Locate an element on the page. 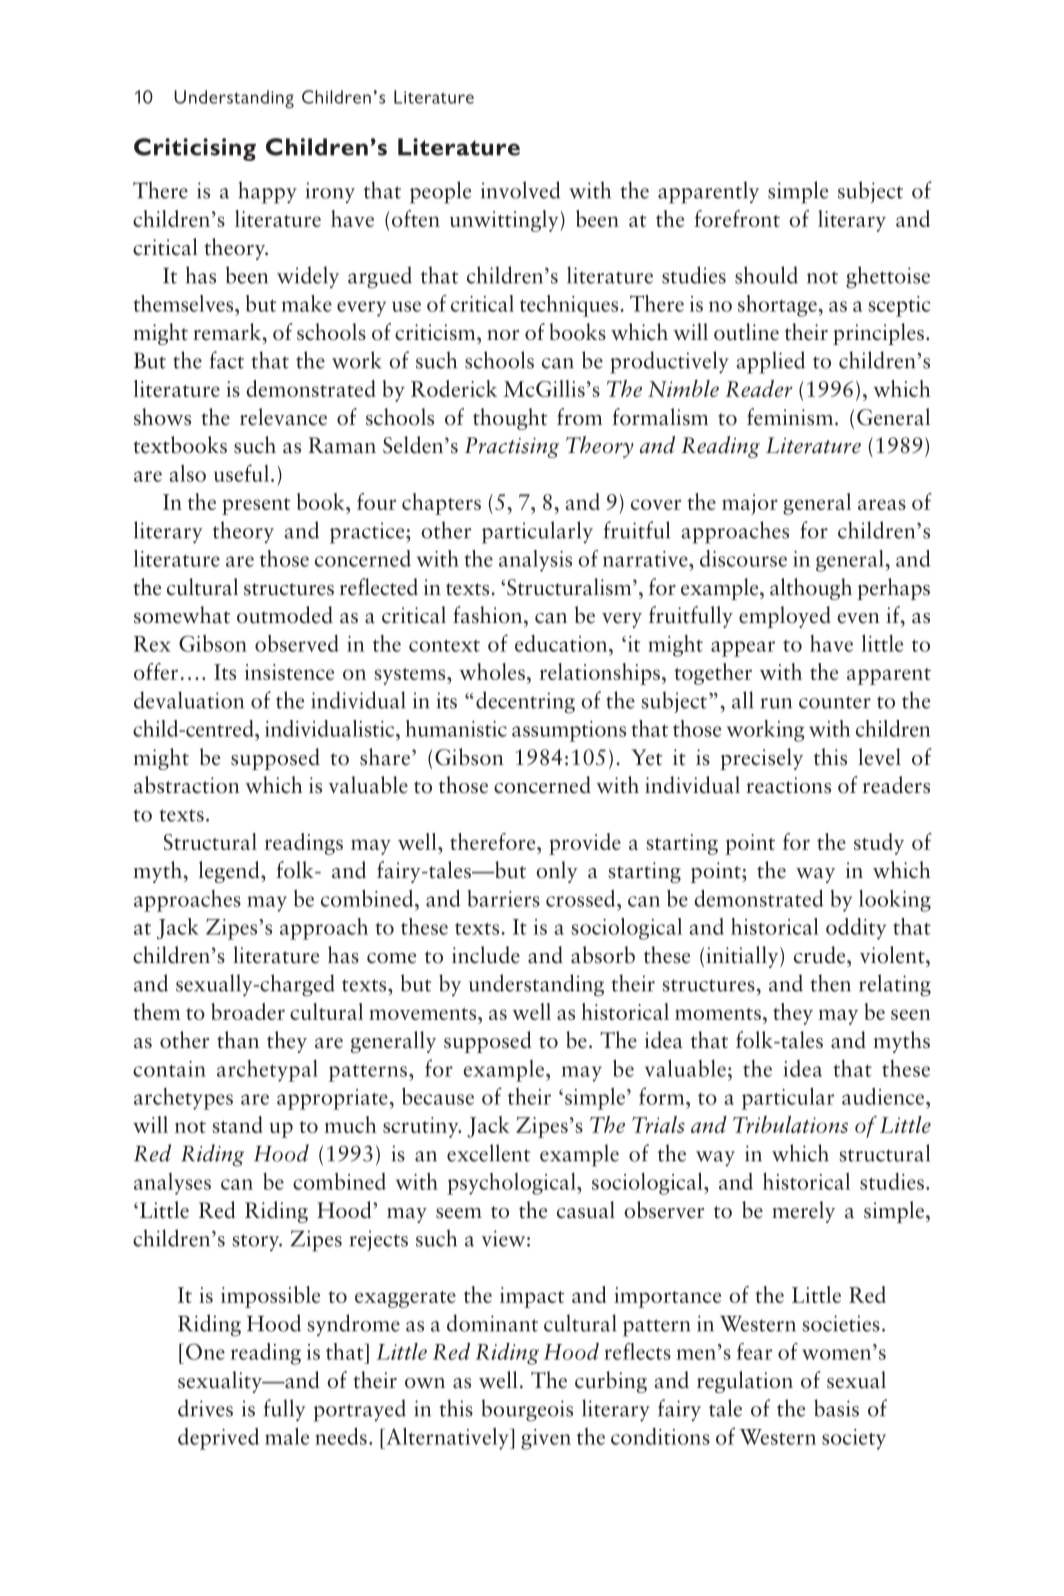  abstraction is located at coordinates (187, 785).
